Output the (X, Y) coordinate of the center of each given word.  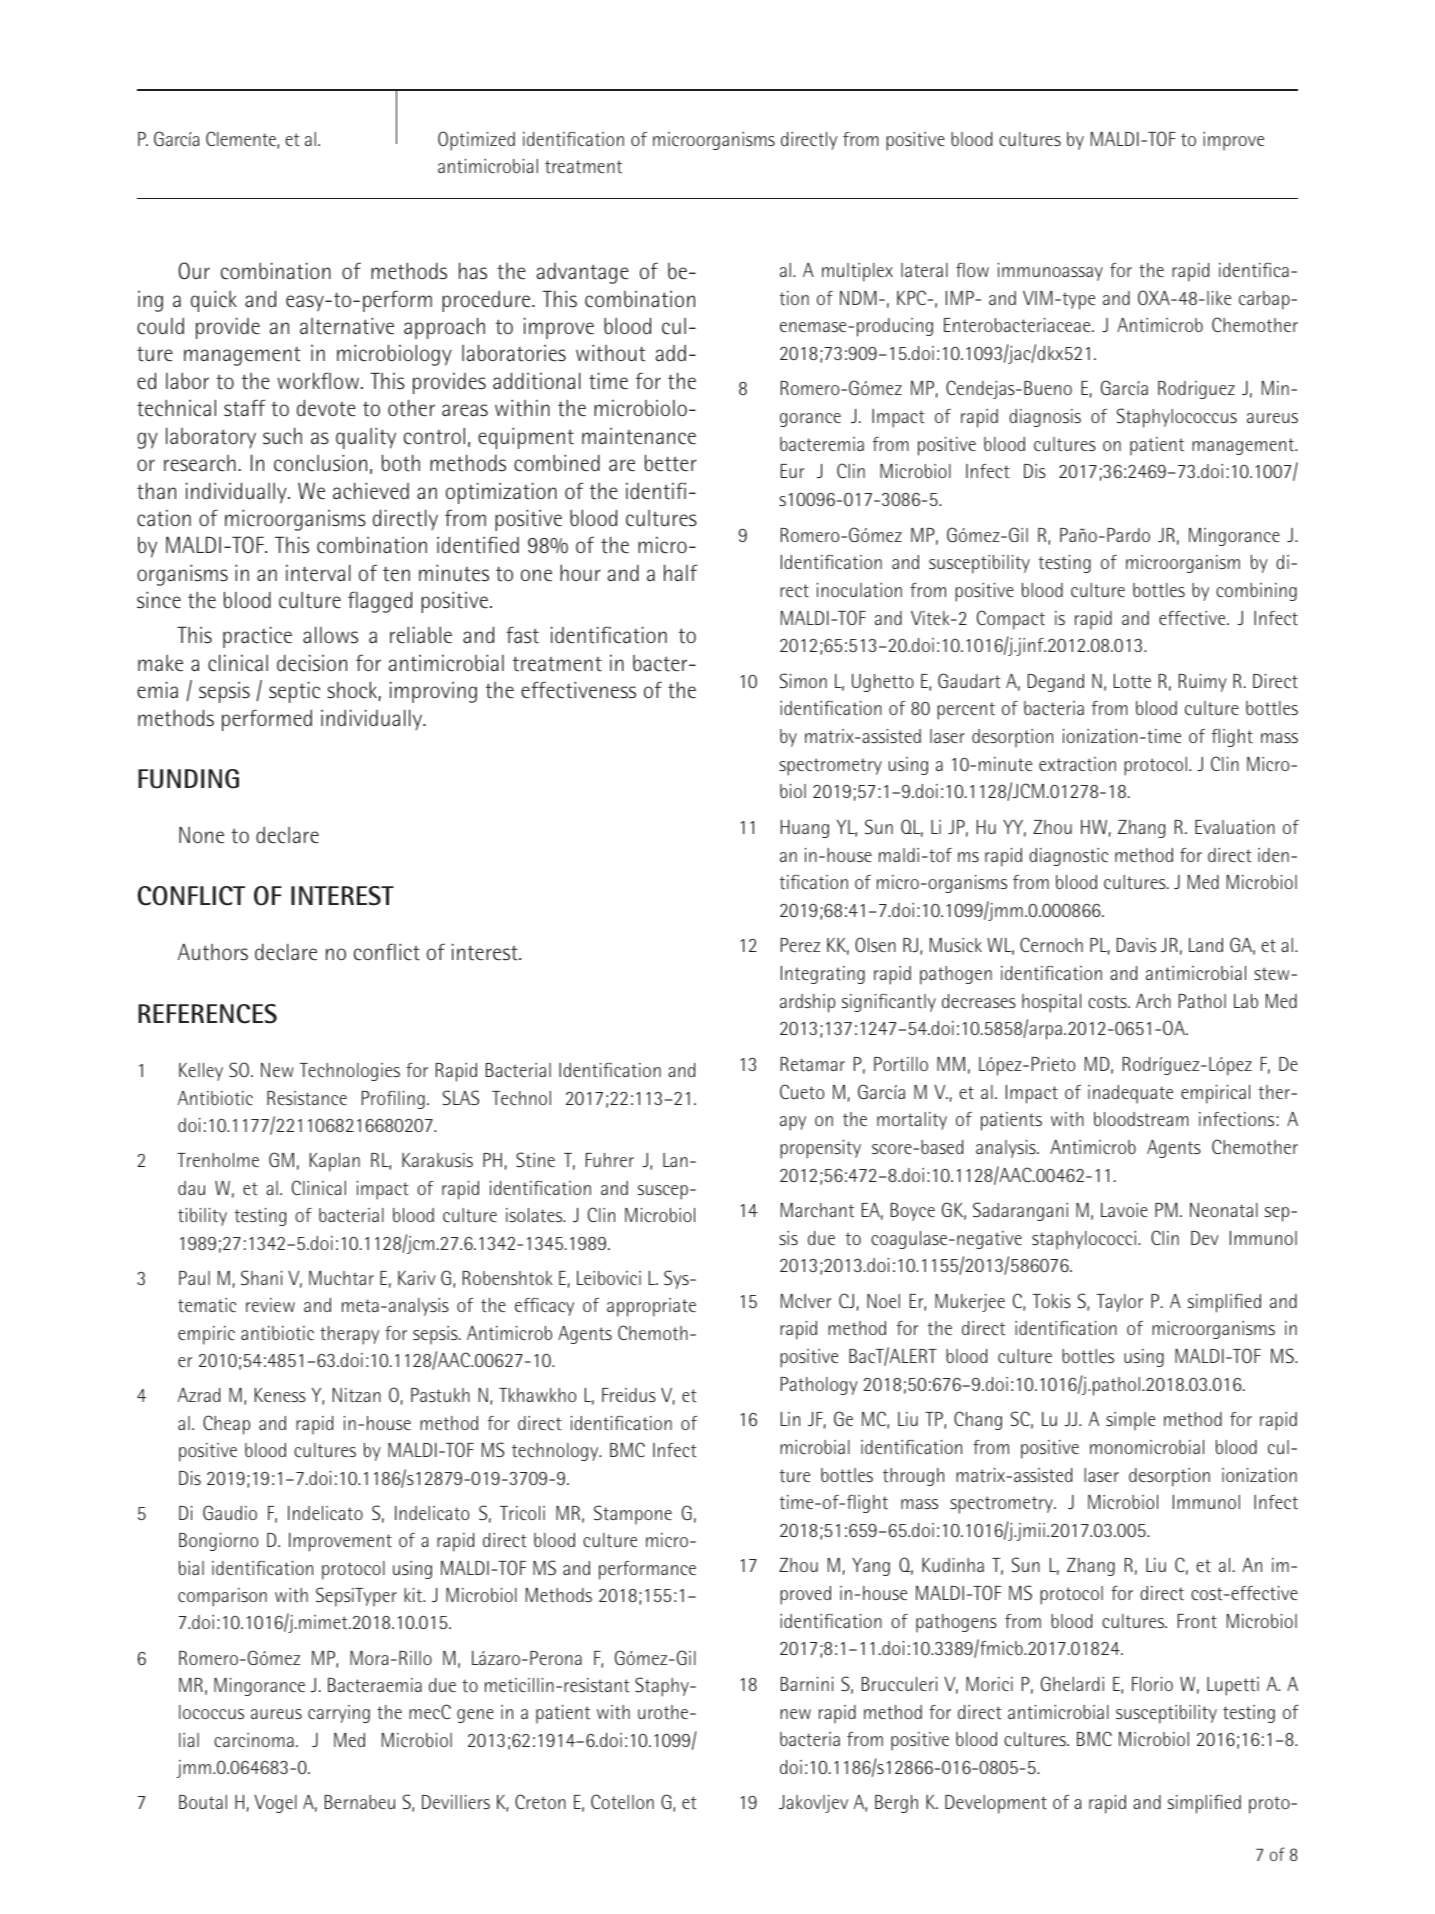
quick (214, 301)
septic (294, 692)
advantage (582, 273)
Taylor (1120, 1303)
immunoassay (1050, 272)
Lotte (1132, 681)
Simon (803, 680)
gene (475, 1716)
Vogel (275, 1804)
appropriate (651, 1307)
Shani (262, 1277)
